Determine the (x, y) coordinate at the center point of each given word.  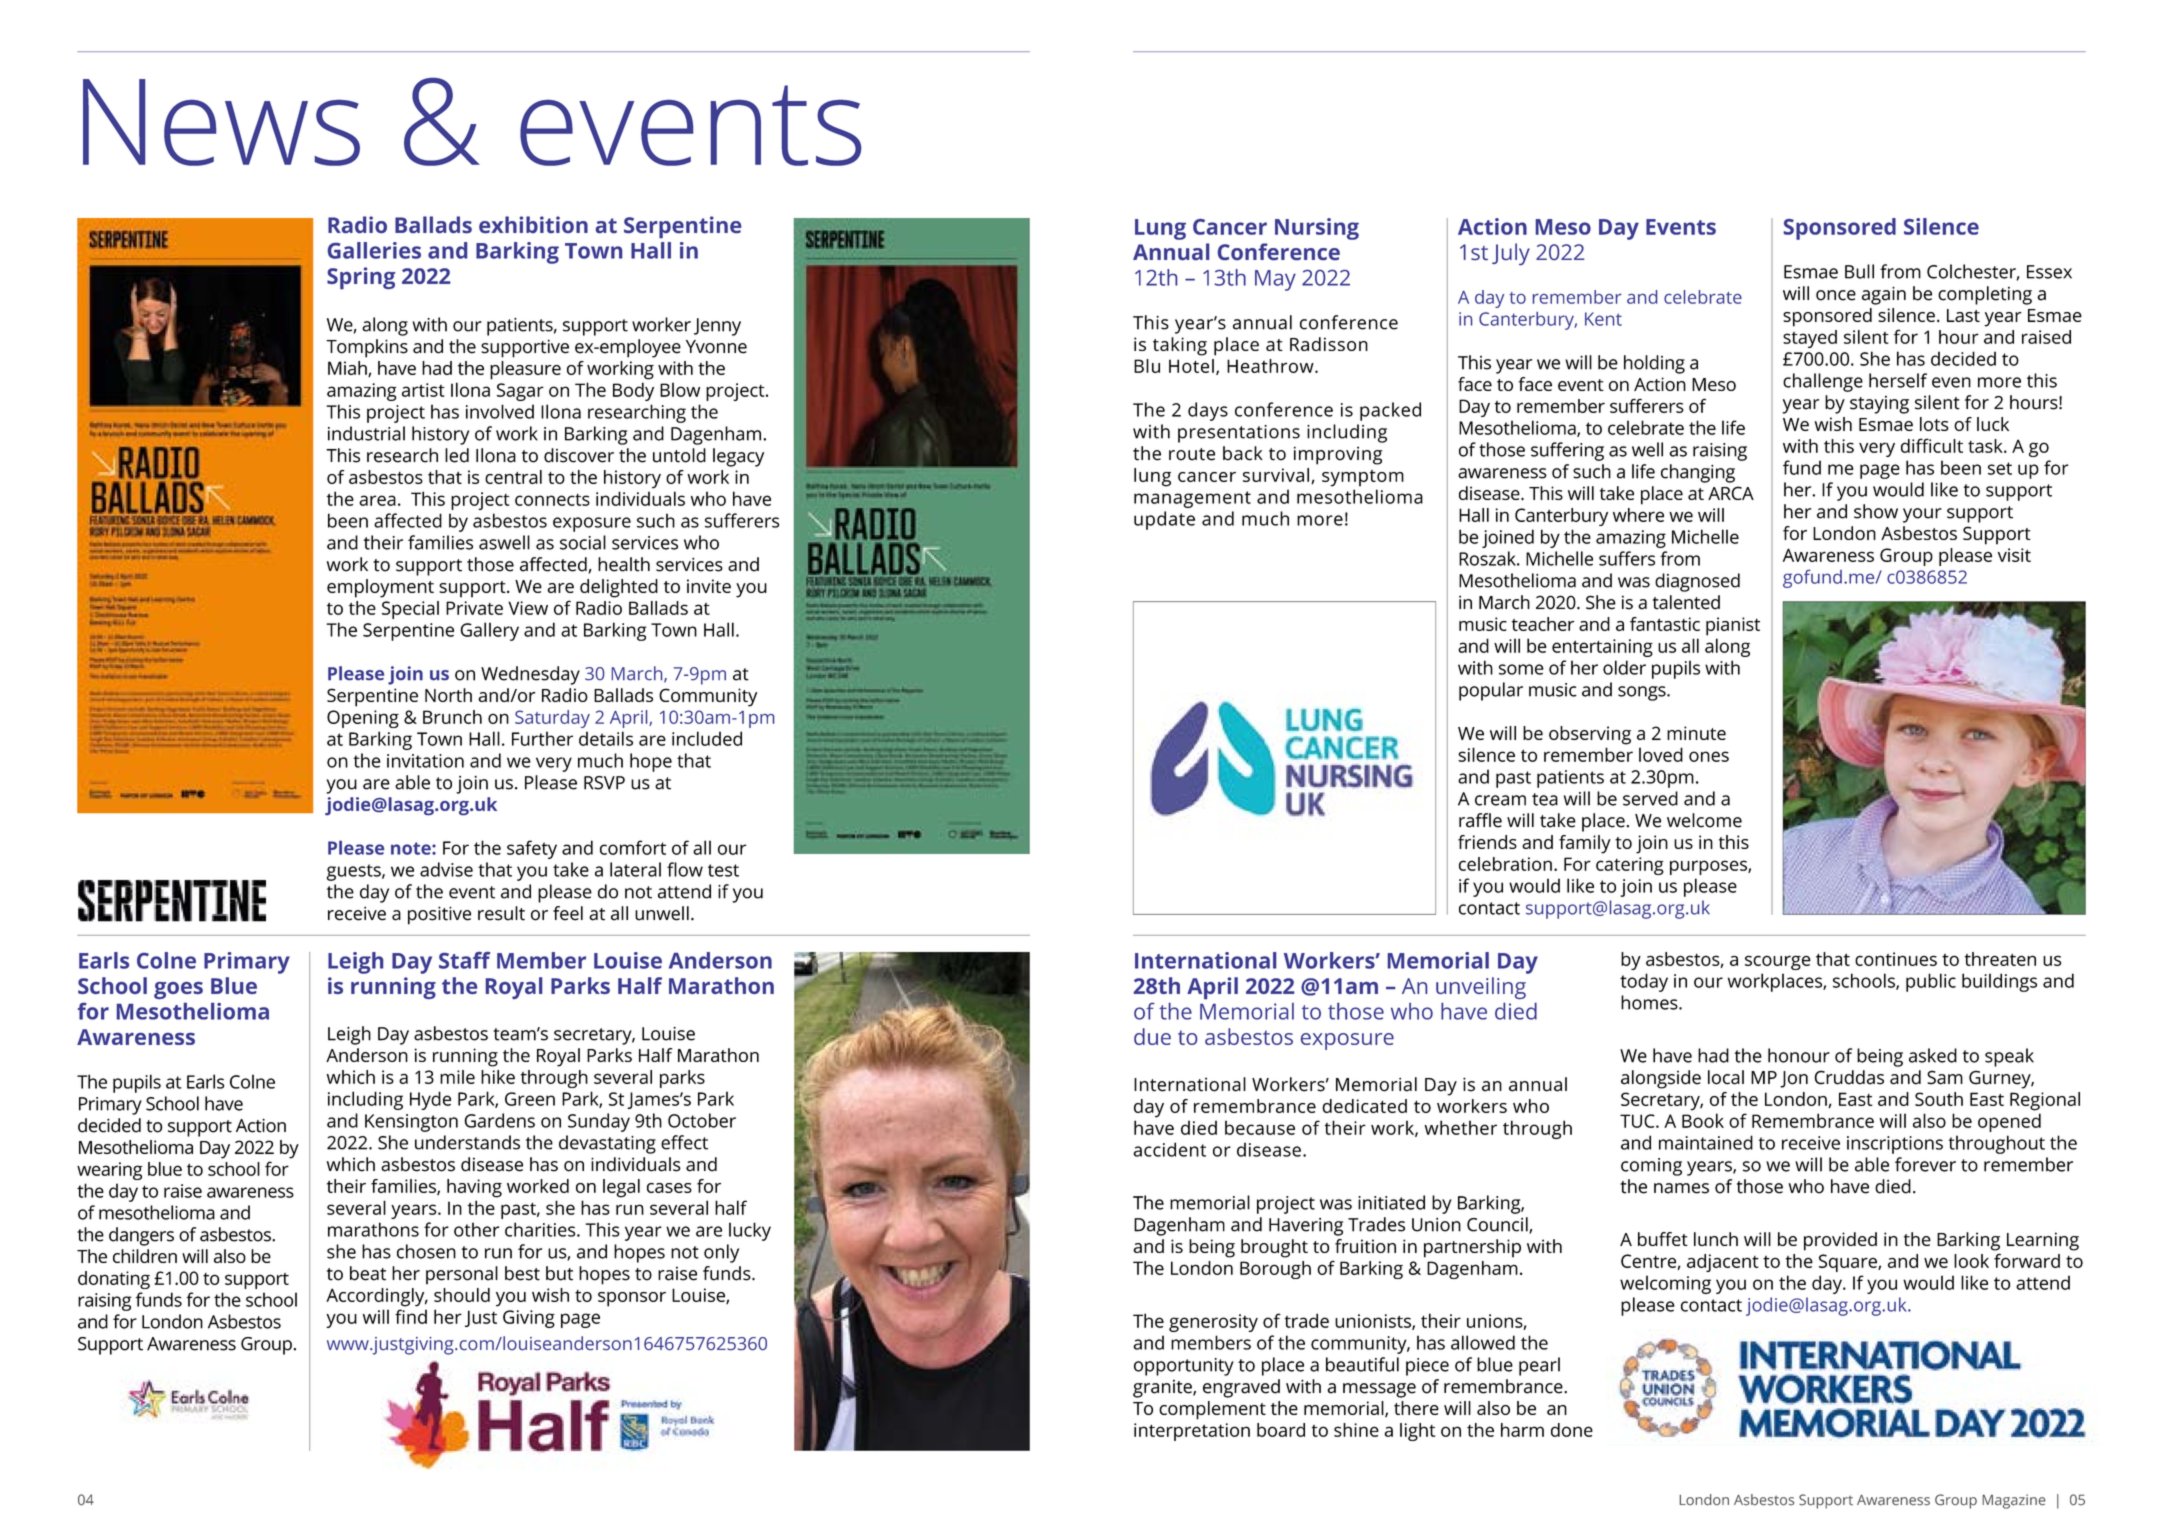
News (221, 122)
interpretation (1192, 1432)
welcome (1704, 820)
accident (1169, 1149)
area (377, 500)
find (411, 1316)
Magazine (2014, 1501)
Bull (1859, 271)
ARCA (1731, 493)
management (1192, 499)
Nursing (1317, 229)
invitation (425, 761)
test (723, 870)
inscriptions (1895, 1145)
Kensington (411, 1123)
